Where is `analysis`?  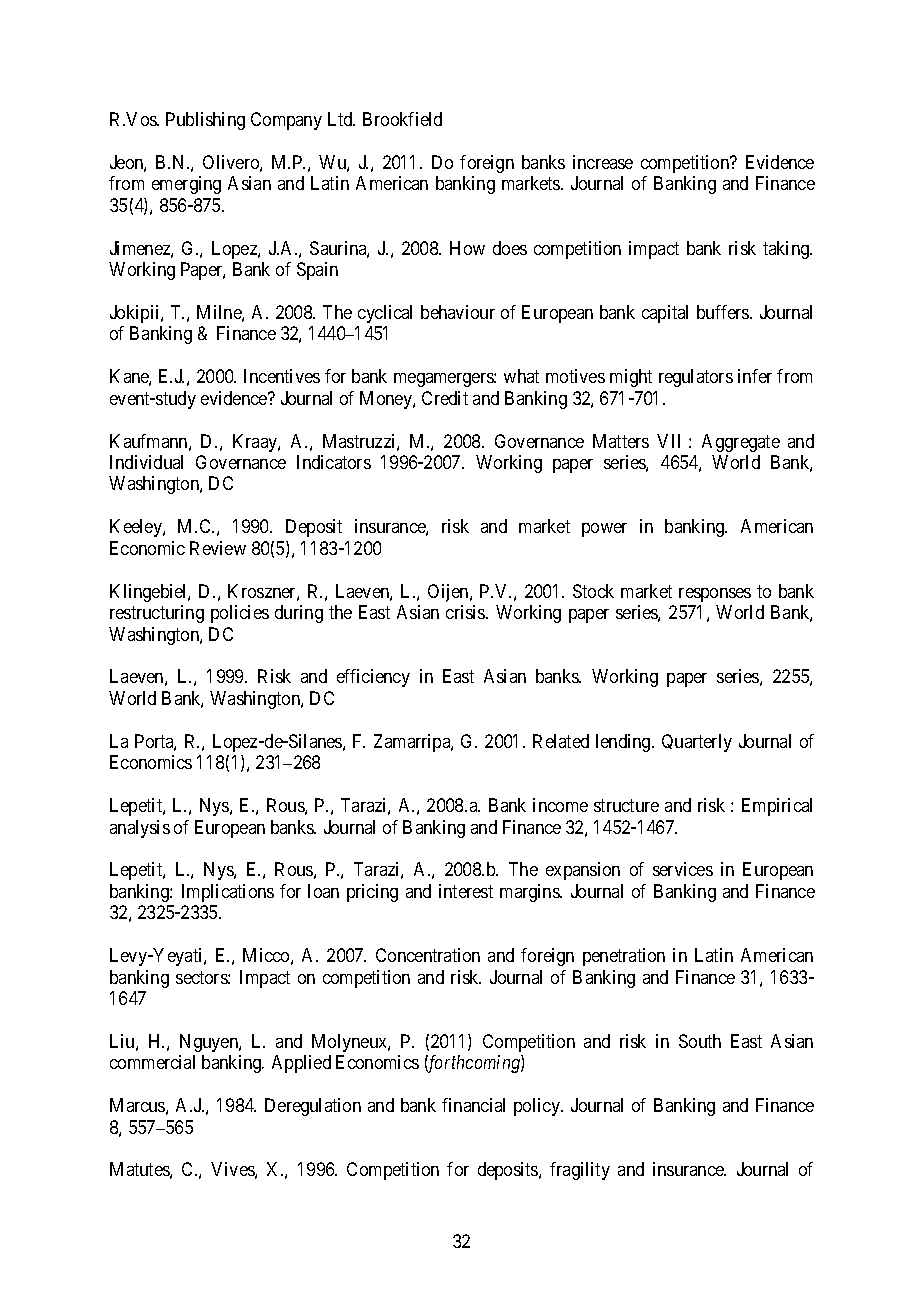
analysis is located at coordinates (140, 829).
